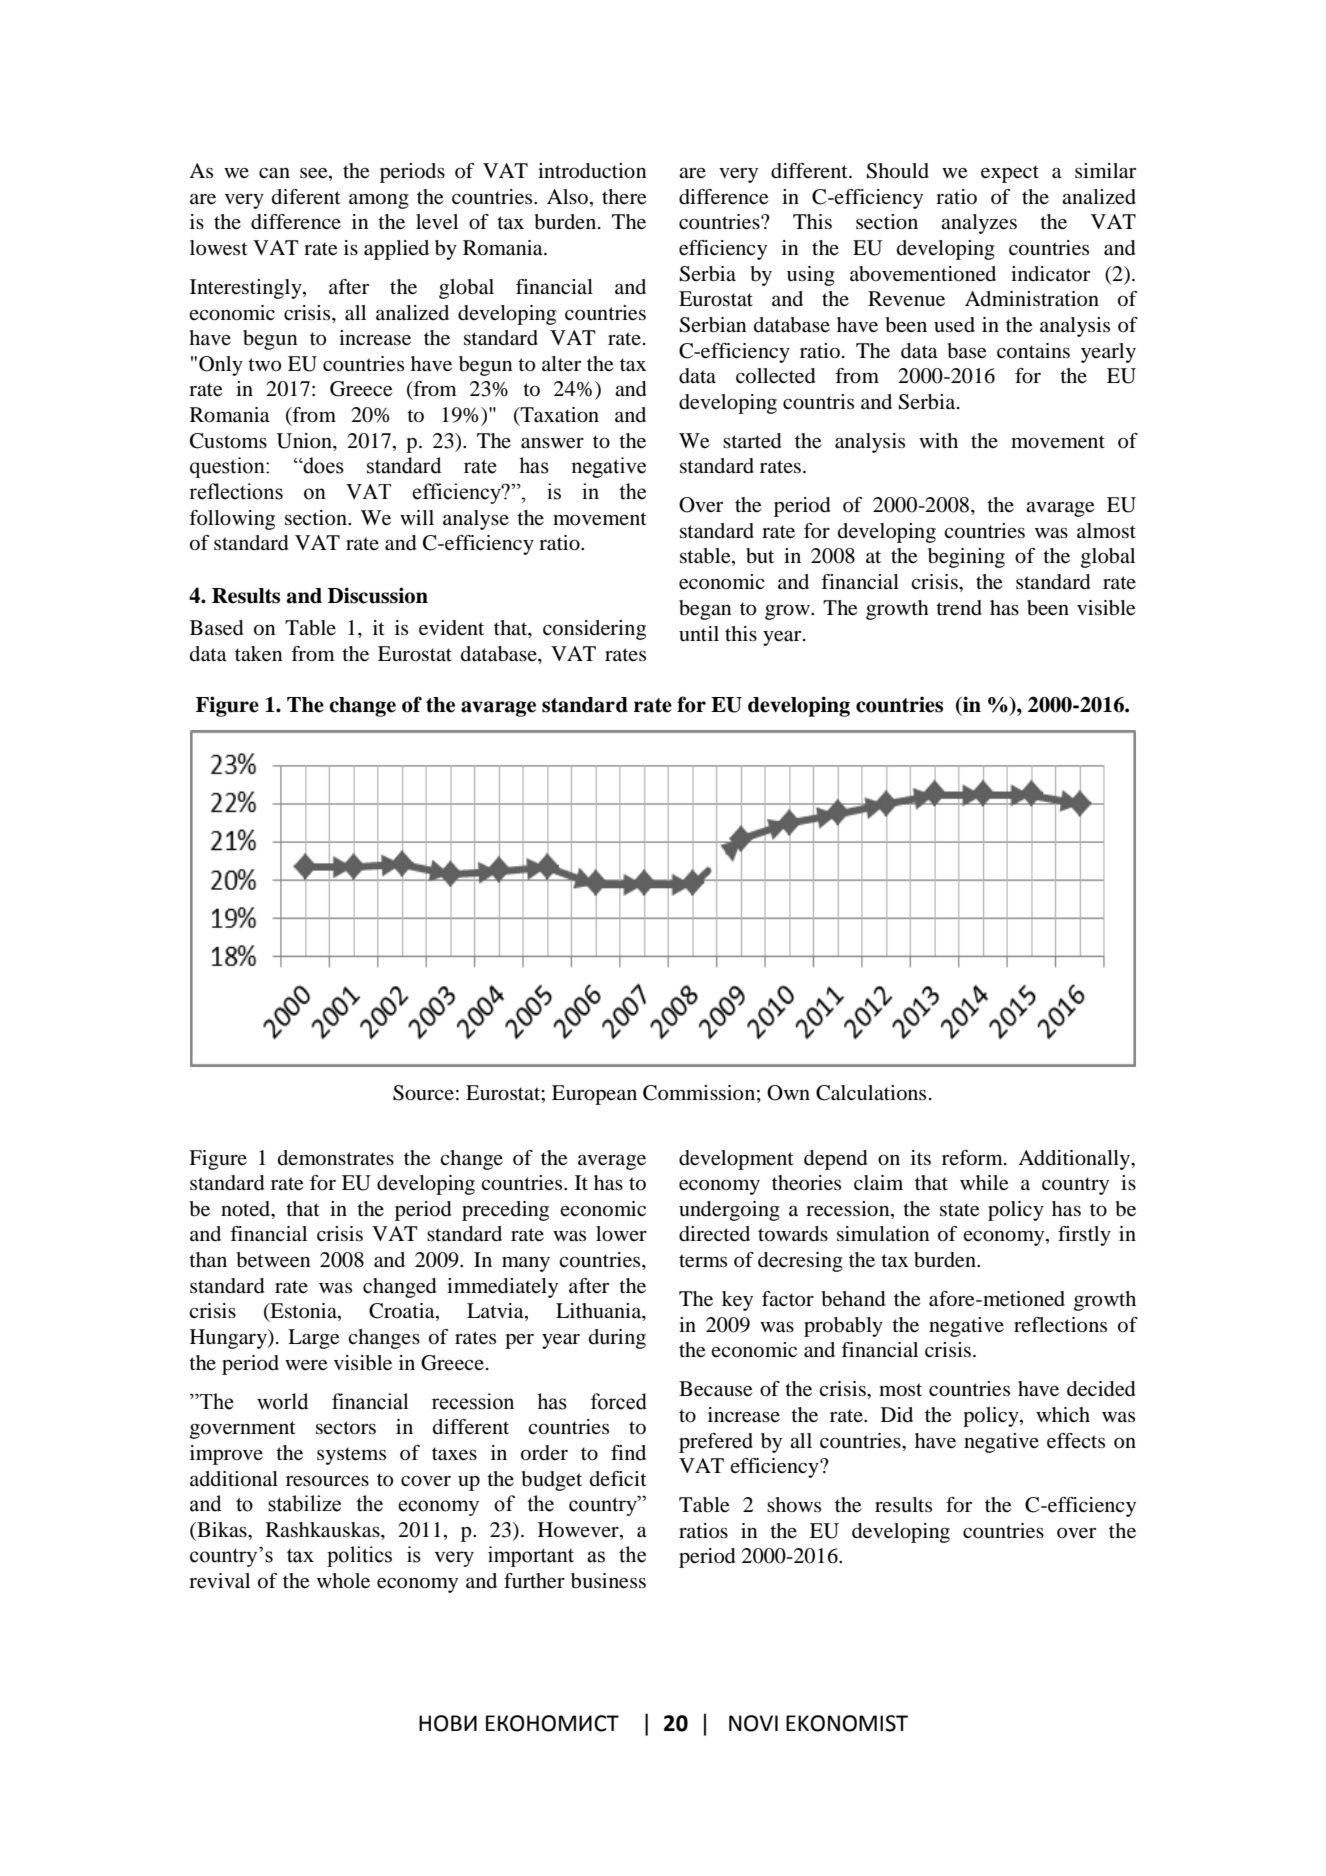 The height and width of the page is (1876, 1326). Describe the element at coordinates (984, 1183) in the page. I see `while` at that location.
